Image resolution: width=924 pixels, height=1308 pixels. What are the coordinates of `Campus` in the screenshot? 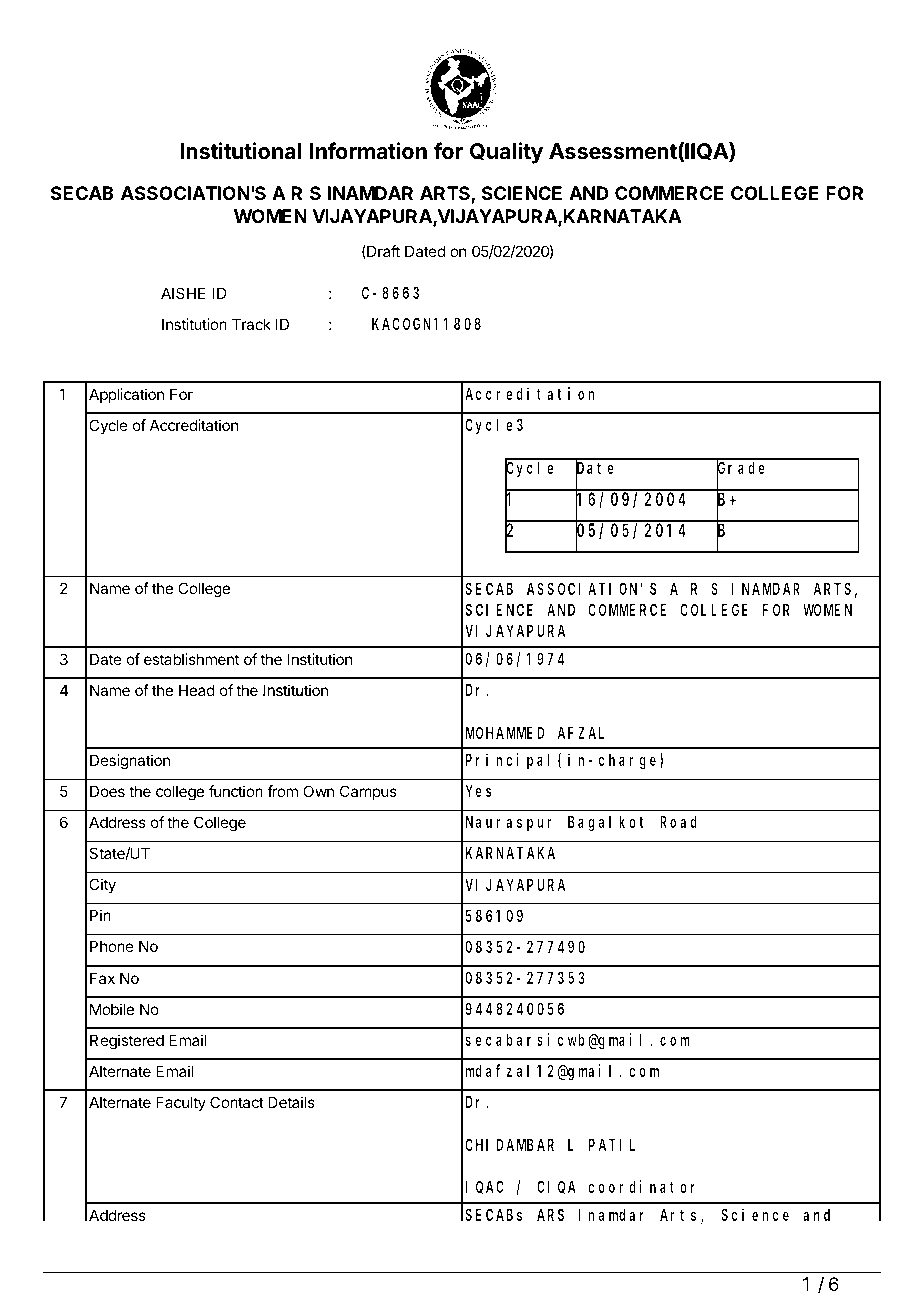 It's located at (368, 792).
